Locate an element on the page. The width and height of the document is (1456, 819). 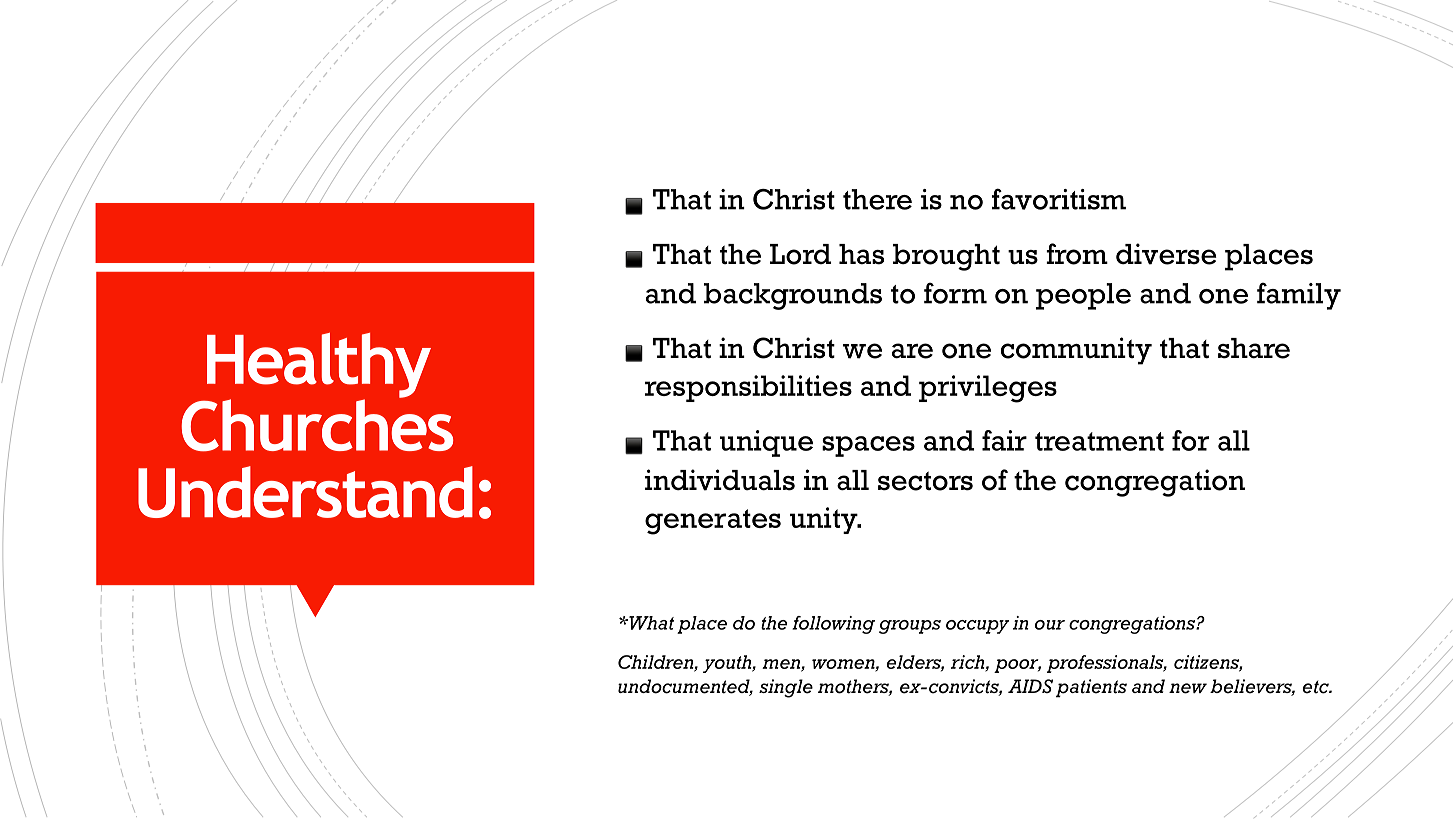
single is located at coordinates (786, 688).
